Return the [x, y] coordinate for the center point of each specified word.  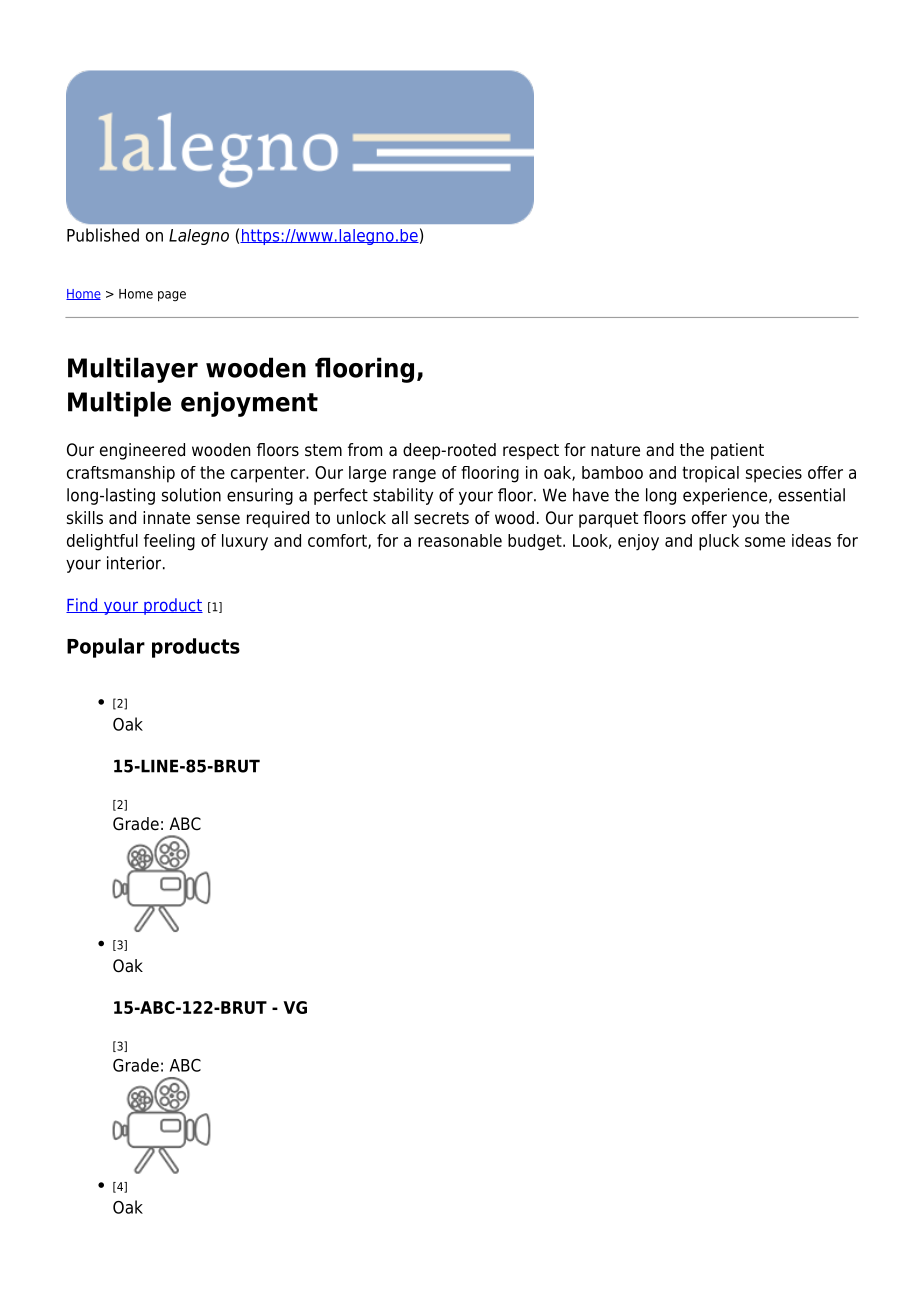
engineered [142, 451]
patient [737, 451]
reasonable [460, 540]
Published [103, 235]
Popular [106, 648]
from [365, 450]
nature [615, 450]
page [172, 296]
